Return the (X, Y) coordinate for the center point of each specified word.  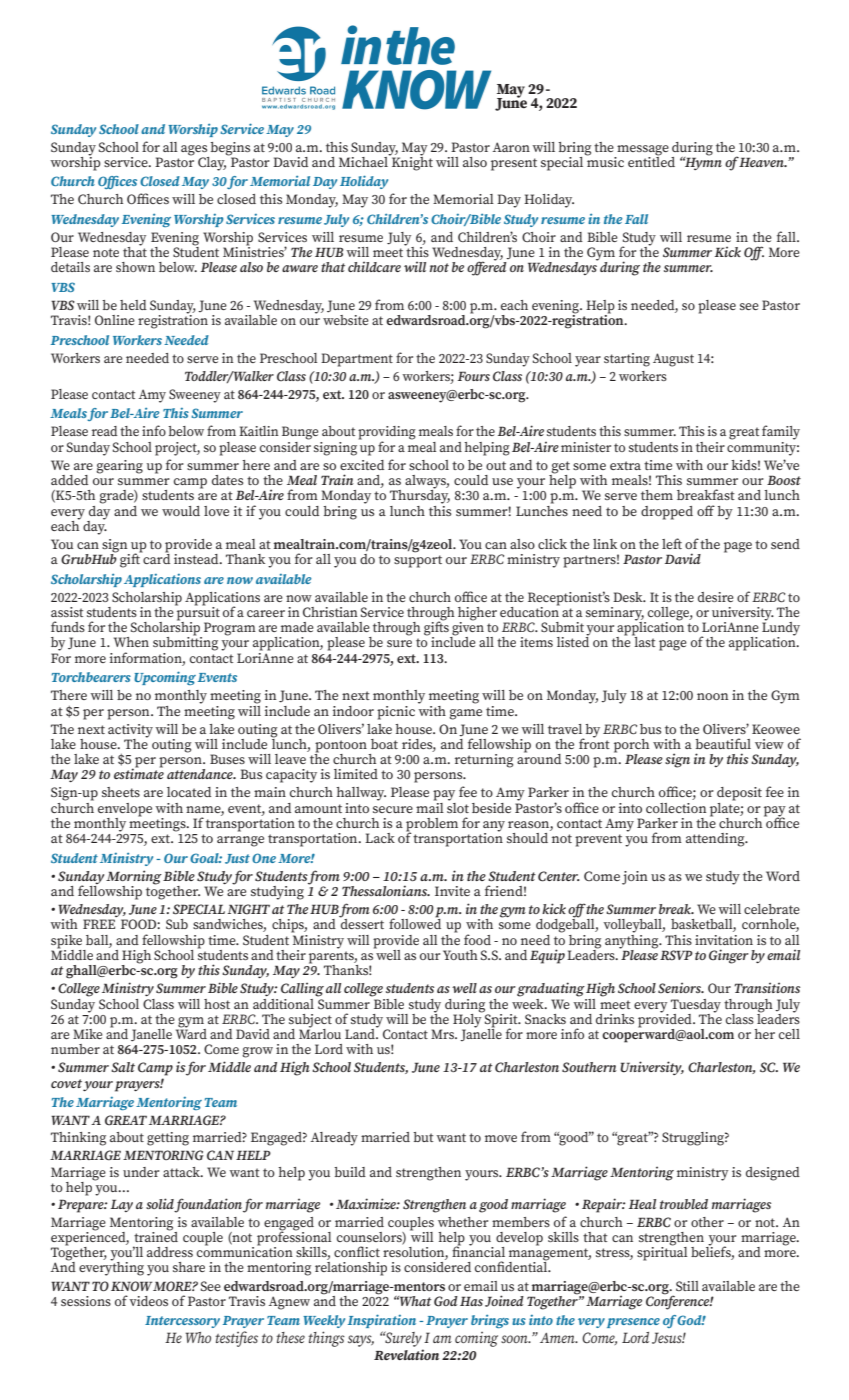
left (672, 543)
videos (148, 1301)
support (418, 561)
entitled (651, 160)
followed (415, 922)
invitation (724, 940)
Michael (364, 160)
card (155, 557)
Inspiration (382, 1321)
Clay (212, 162)
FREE (99, 924)
